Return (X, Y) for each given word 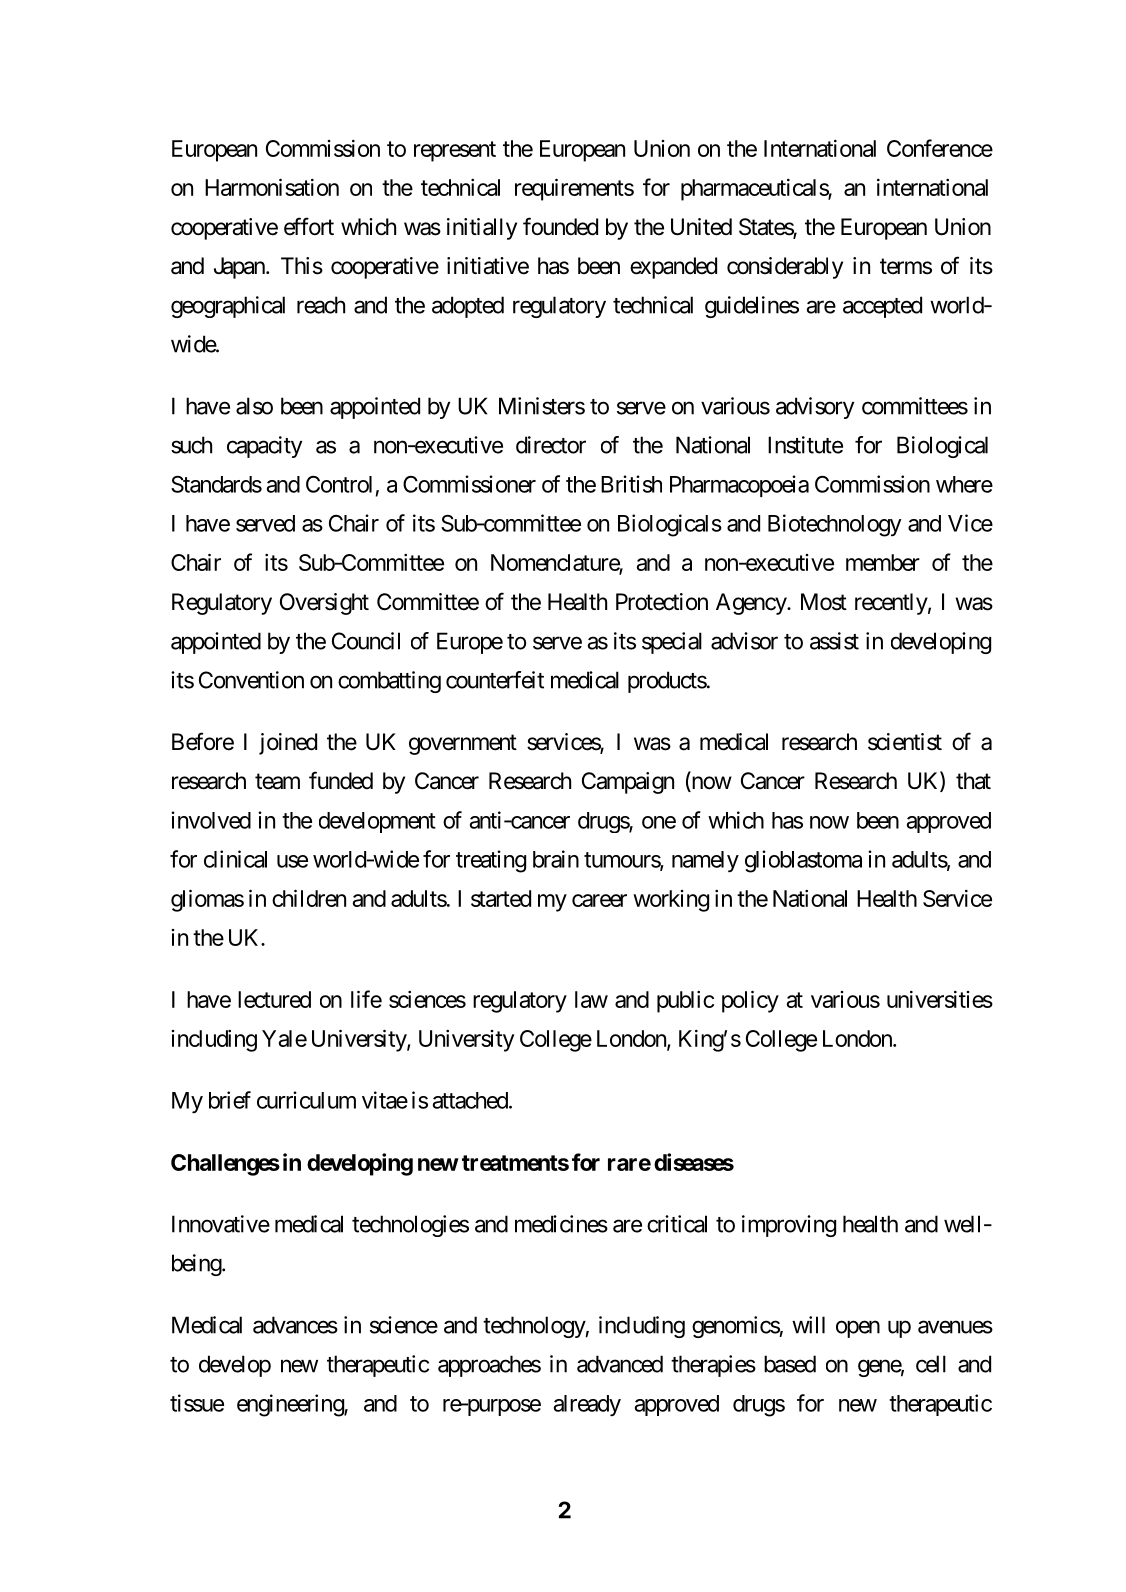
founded (560, 226)
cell (931, 1364)
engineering (291, 1405)
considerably (785, 268)
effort (309, 226)
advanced (620, 1364)
